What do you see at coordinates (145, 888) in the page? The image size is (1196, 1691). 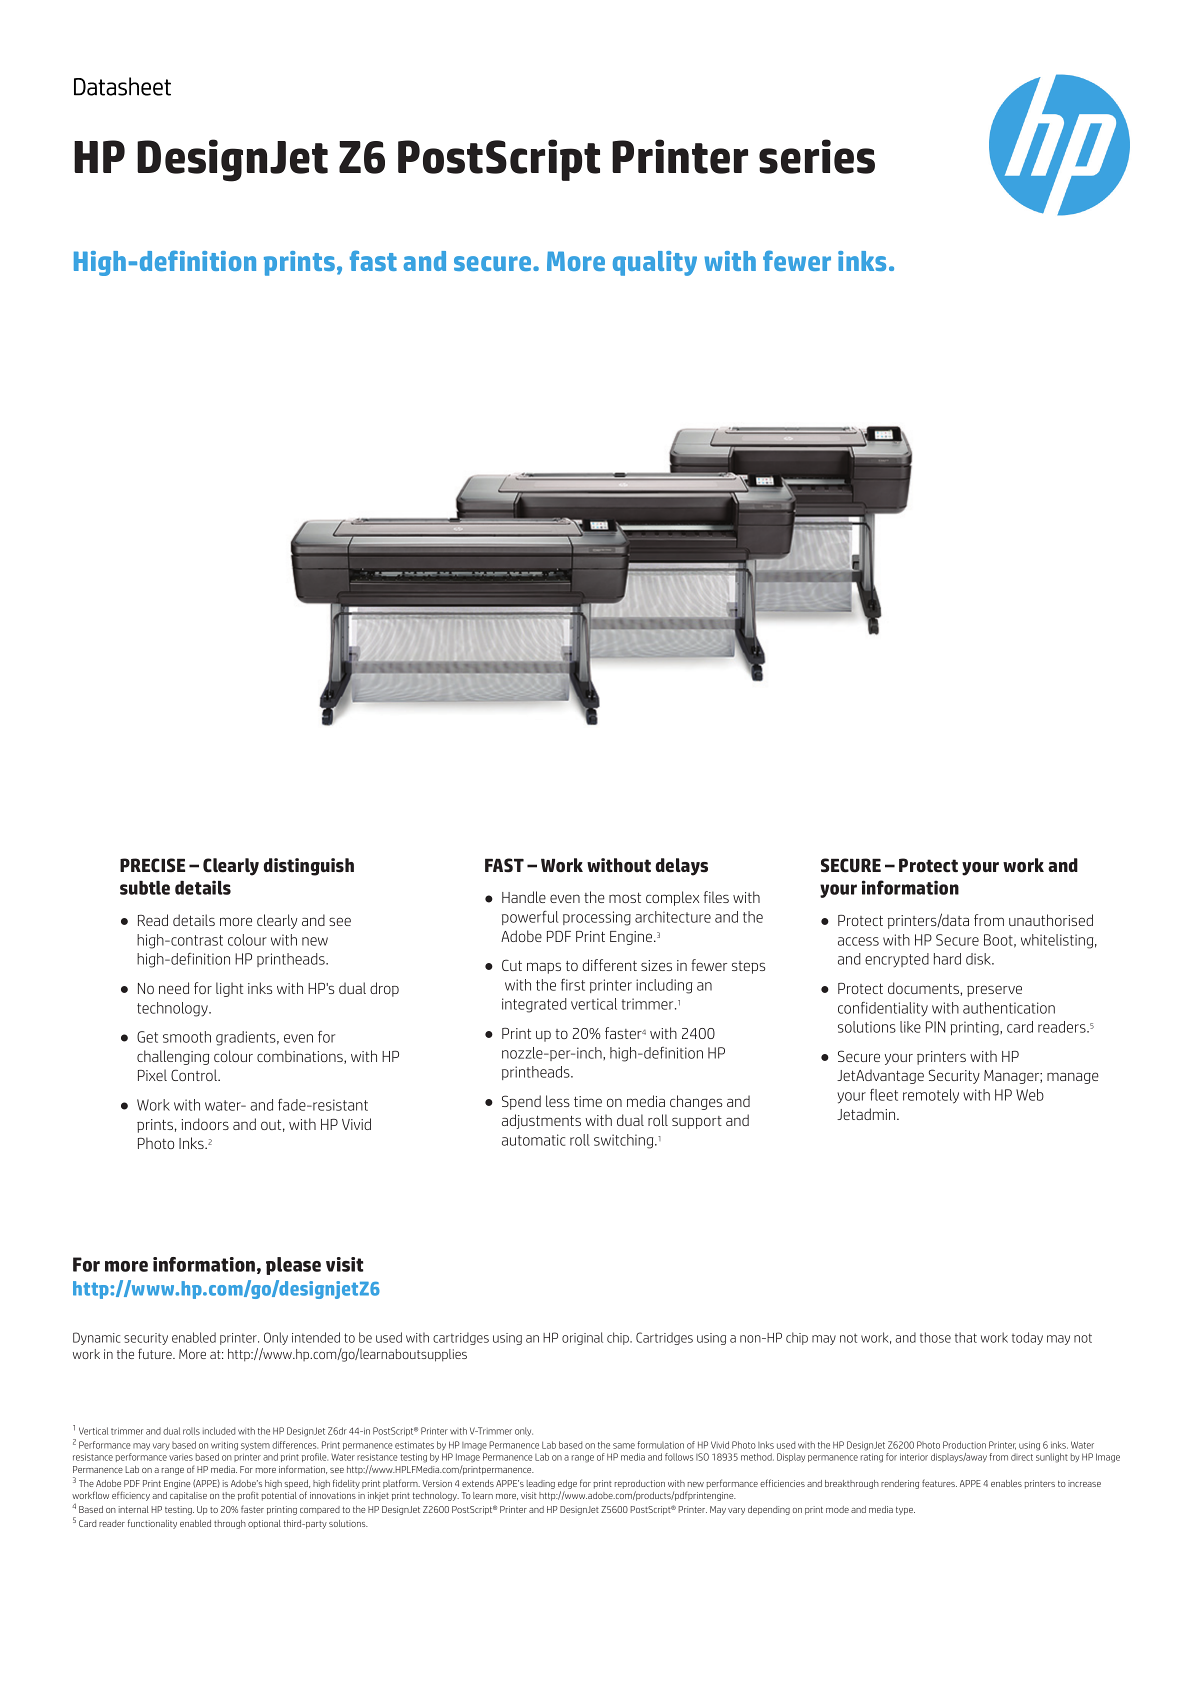 I see `subtle` at bounding box center [145, 888].
